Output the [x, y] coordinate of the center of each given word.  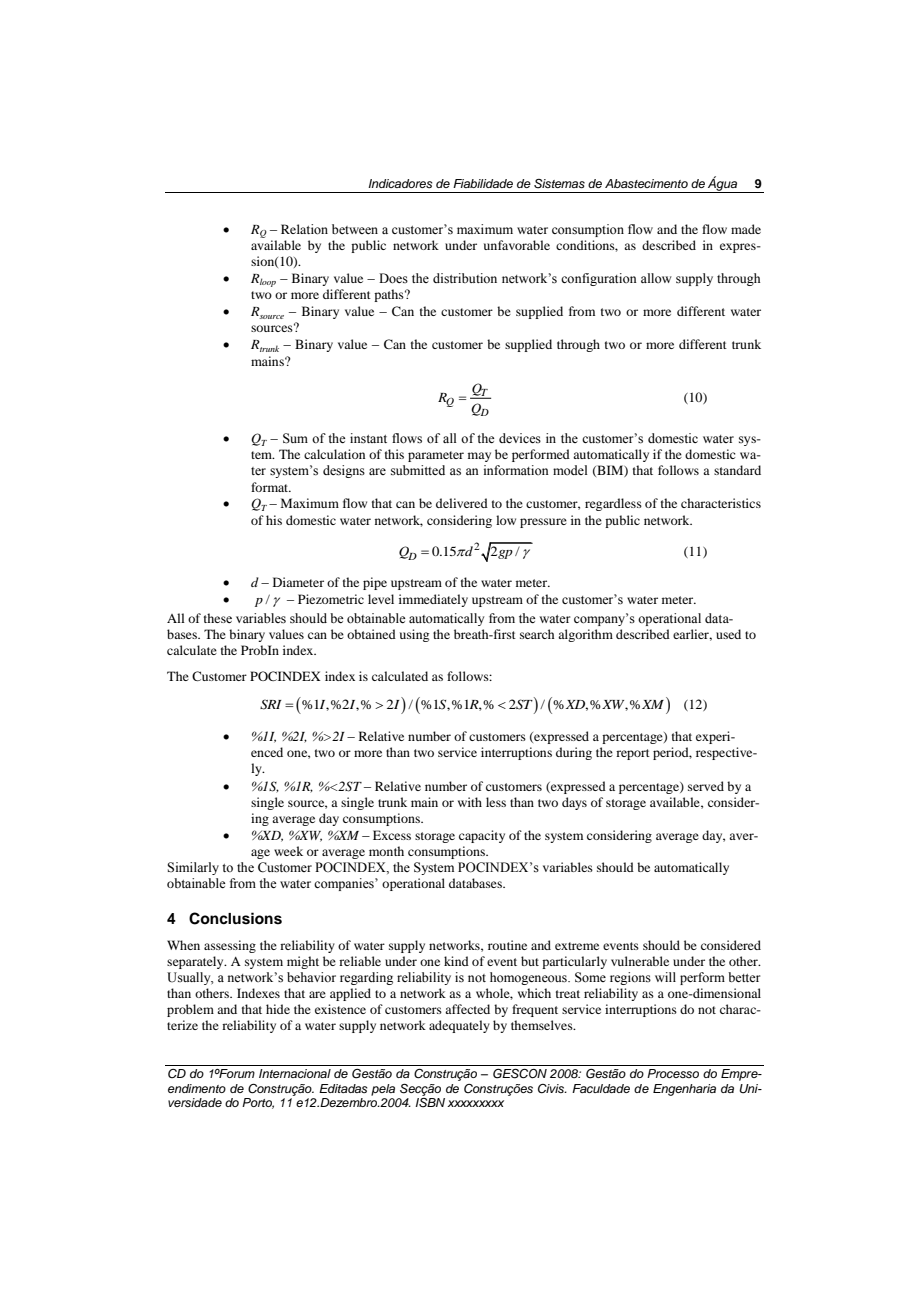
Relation [304, 229]
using [414, 635]
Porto [258, 1103]
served [706, 786]
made [746, 229]
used [728, 634]
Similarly [193, 868]
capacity [482, 836]
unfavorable [517, 245]
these [218, 618]
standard [737, 470]
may [479, 457]
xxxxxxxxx [475, 1103]
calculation [334, 454]
